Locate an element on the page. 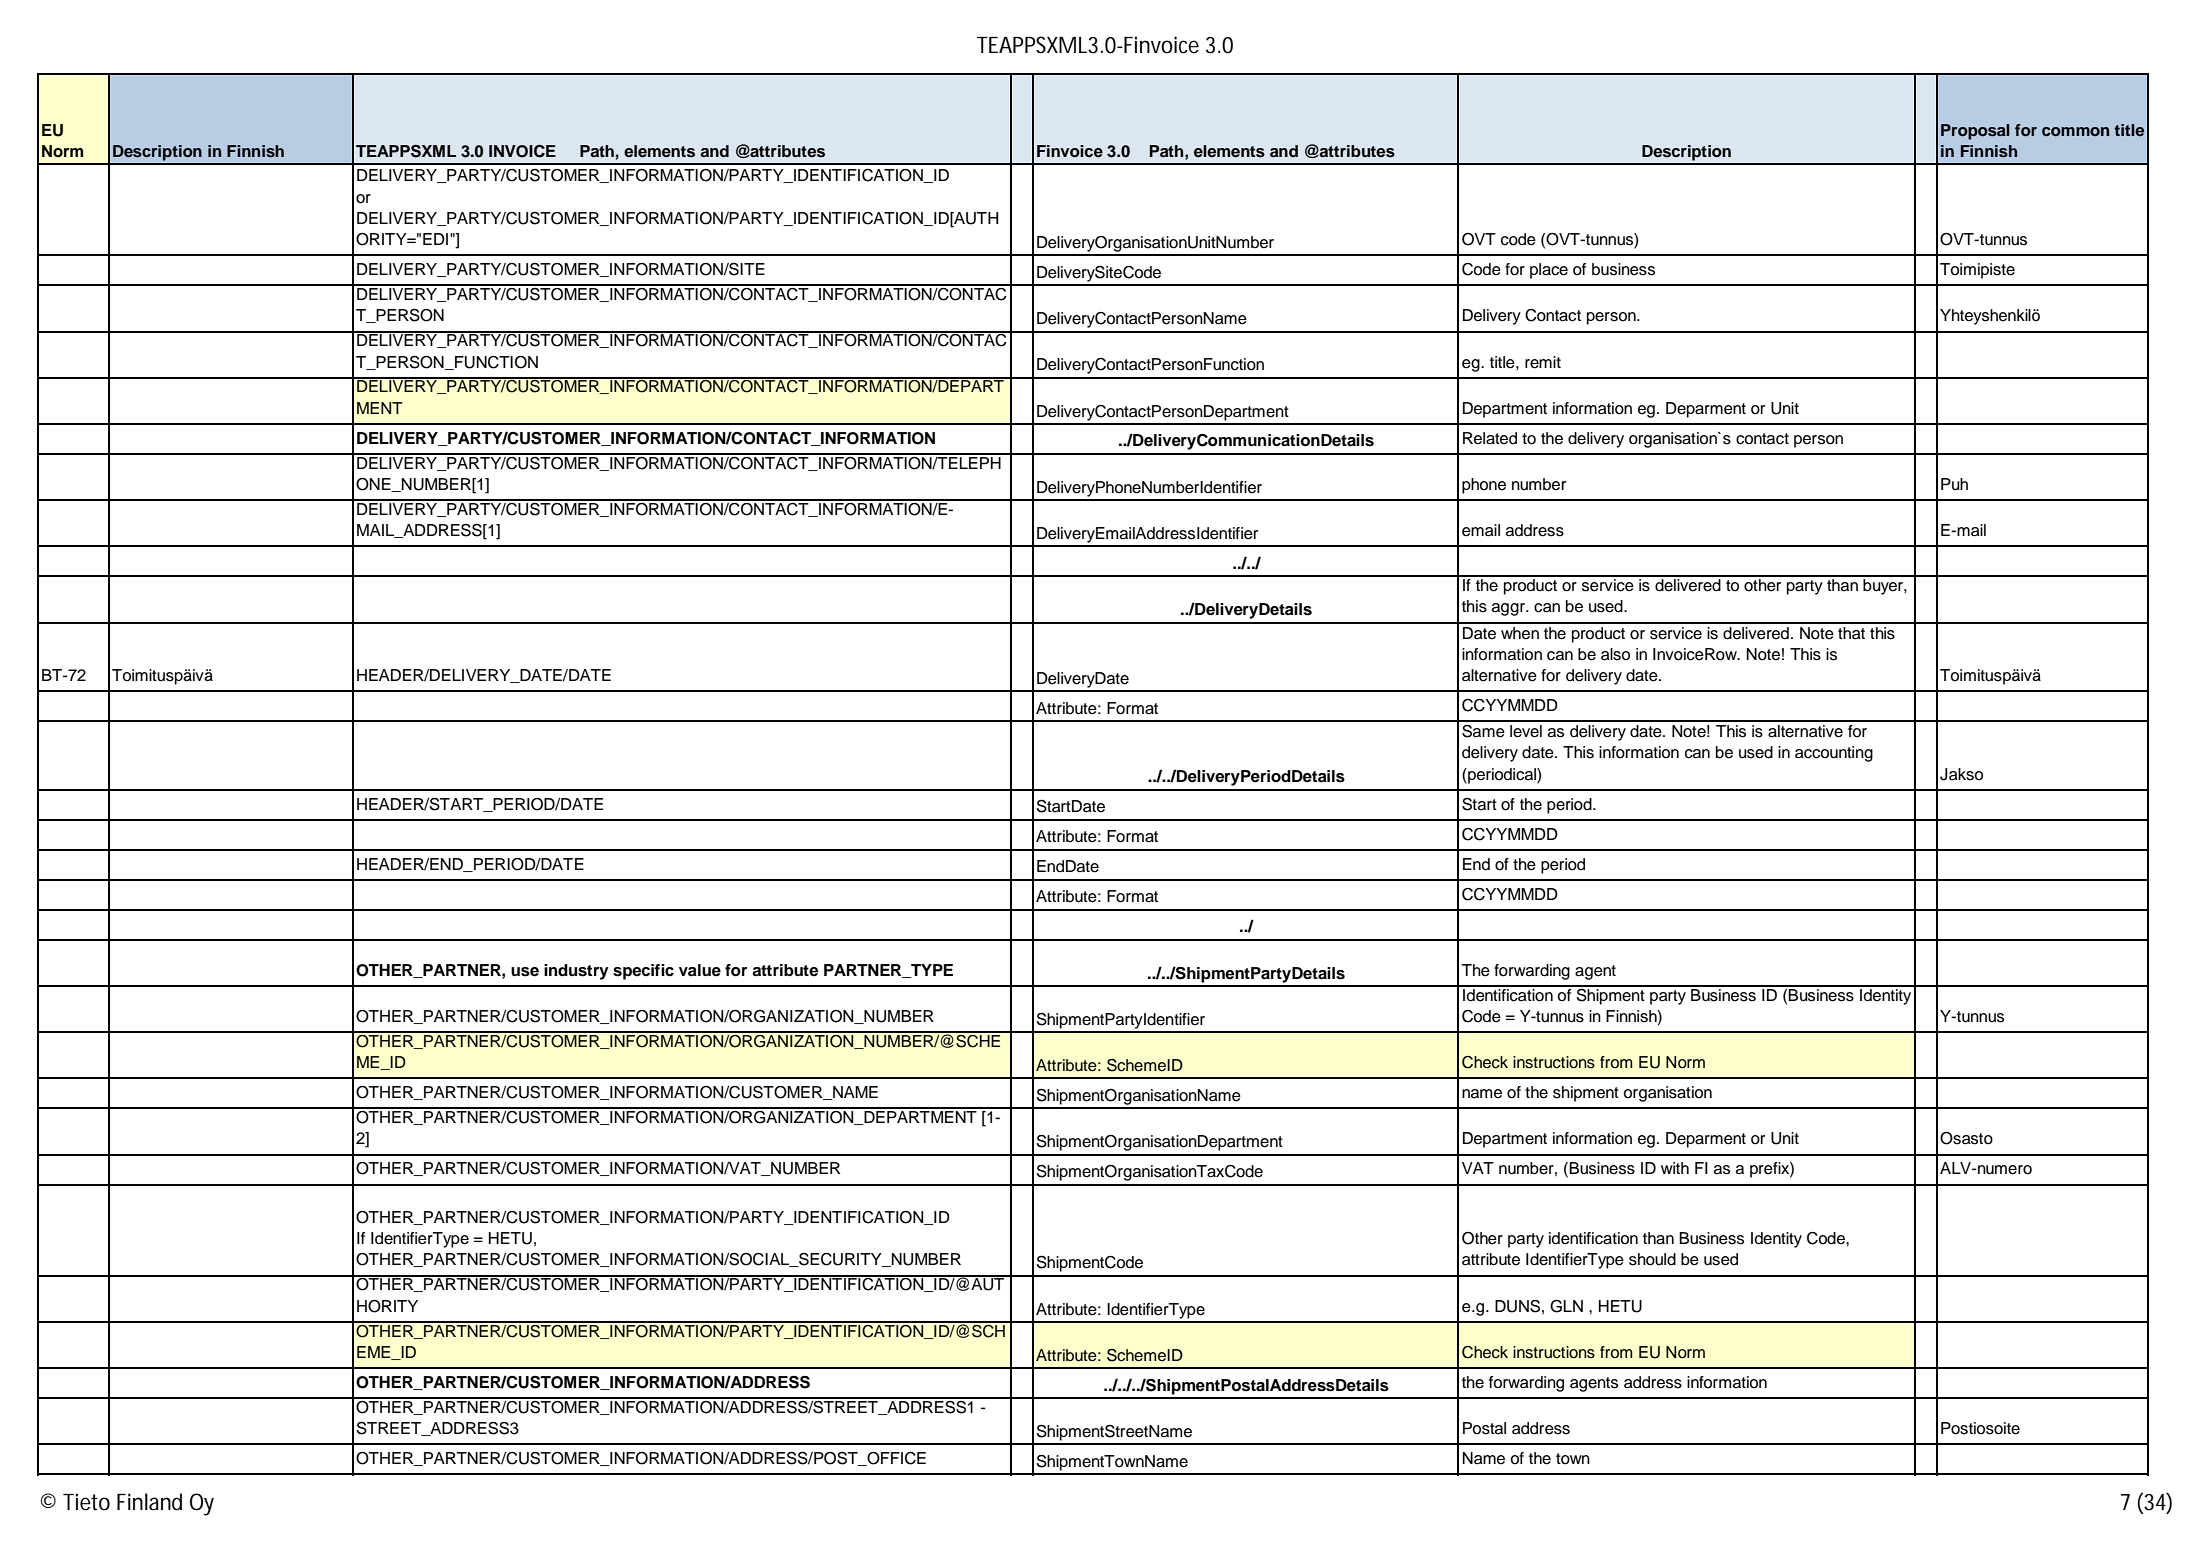 The height and width of the document is (1549, 2190). with is located at coordinates (1675, 1168).
